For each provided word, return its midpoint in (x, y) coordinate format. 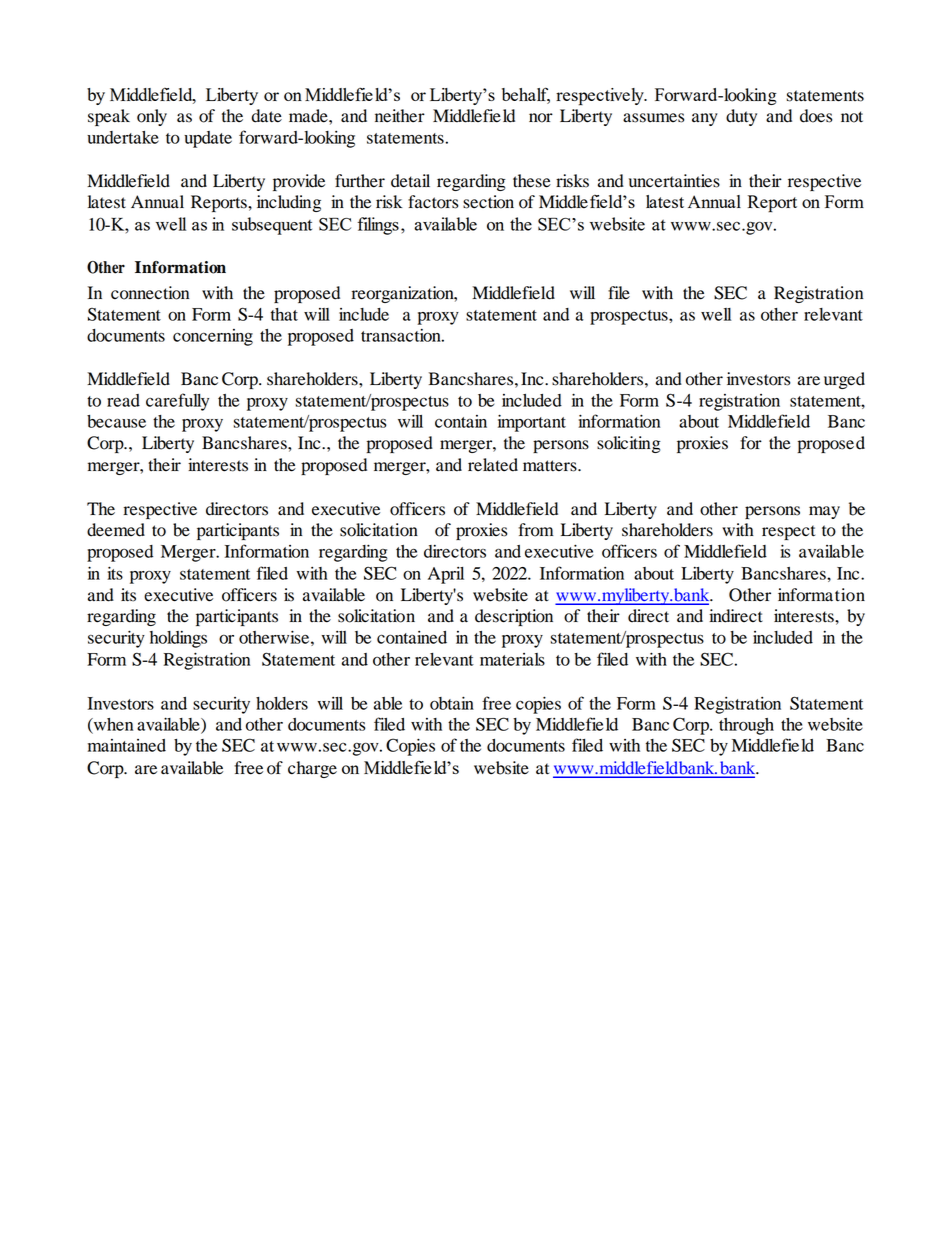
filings (378, 226)
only (152, 117)
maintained (127, 745)
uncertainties (674, 181)
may (824, 512)
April (446, 575)
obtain (452, 703)
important (532, 423)
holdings (178, 639)
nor (541, 118)
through (746, 726)
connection (150, 293)
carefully (177, 402)
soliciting (629, 444)
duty (741, 117)
